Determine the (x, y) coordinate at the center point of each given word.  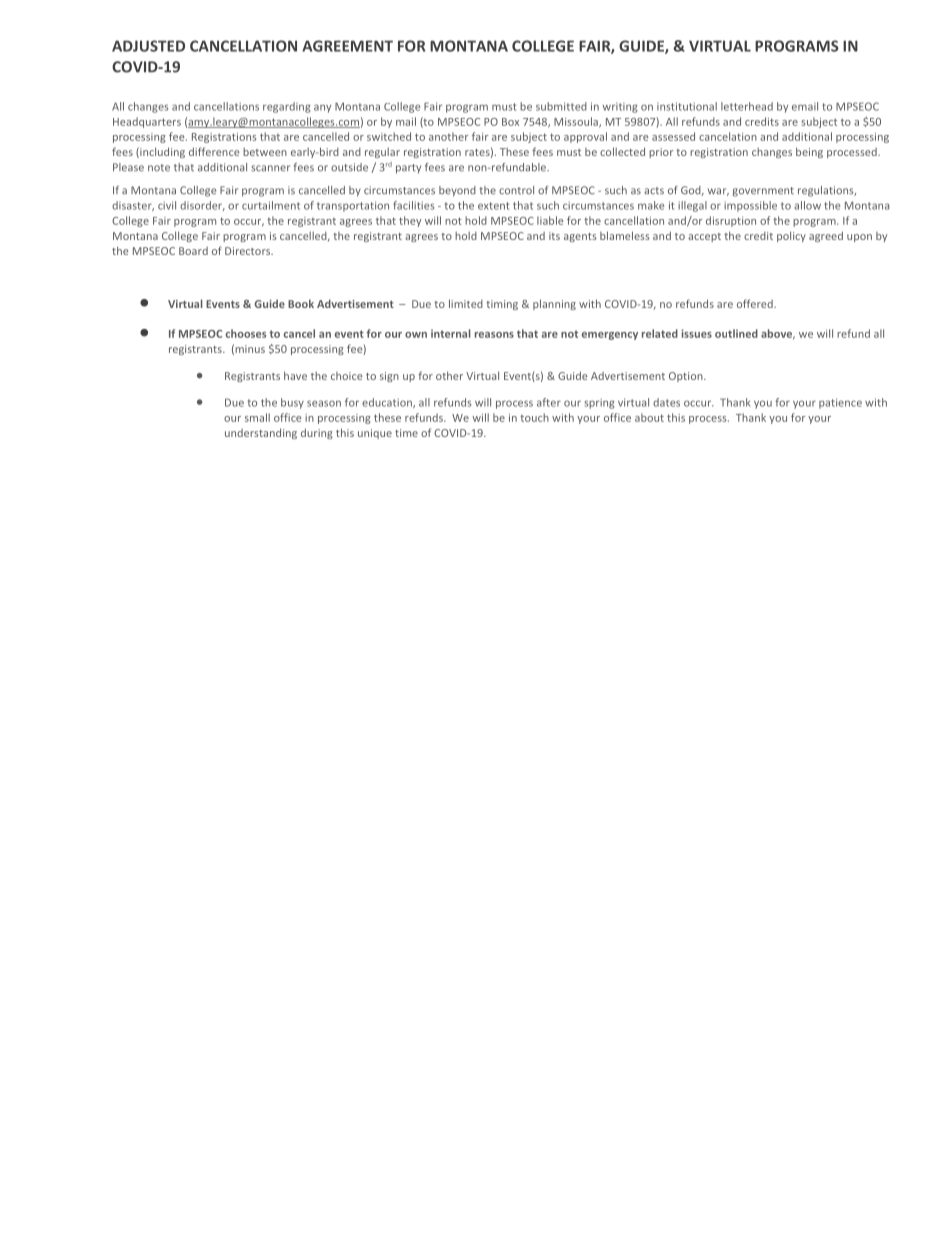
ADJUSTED (148, 46)
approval (585, 137)
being (809, 152)
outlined (736, 333)
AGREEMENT (347, 46)
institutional (687, 106)
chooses (246, 333)
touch (534, 417)
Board (193, 251)
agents (580, 237)
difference (214, 151)
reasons (494, 335)
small (257, 417)
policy (791, 236)
